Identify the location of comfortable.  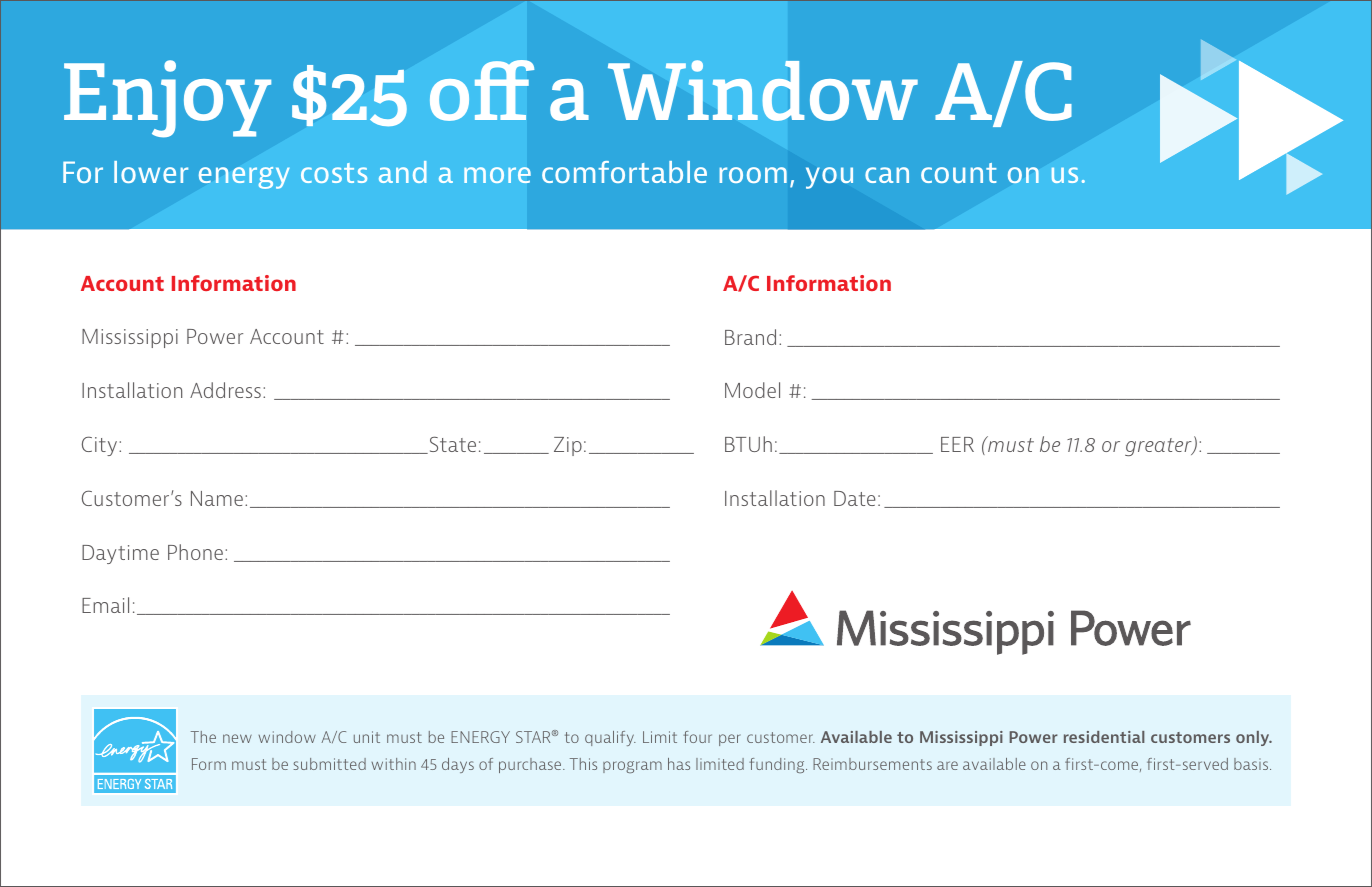
(624, 172).
